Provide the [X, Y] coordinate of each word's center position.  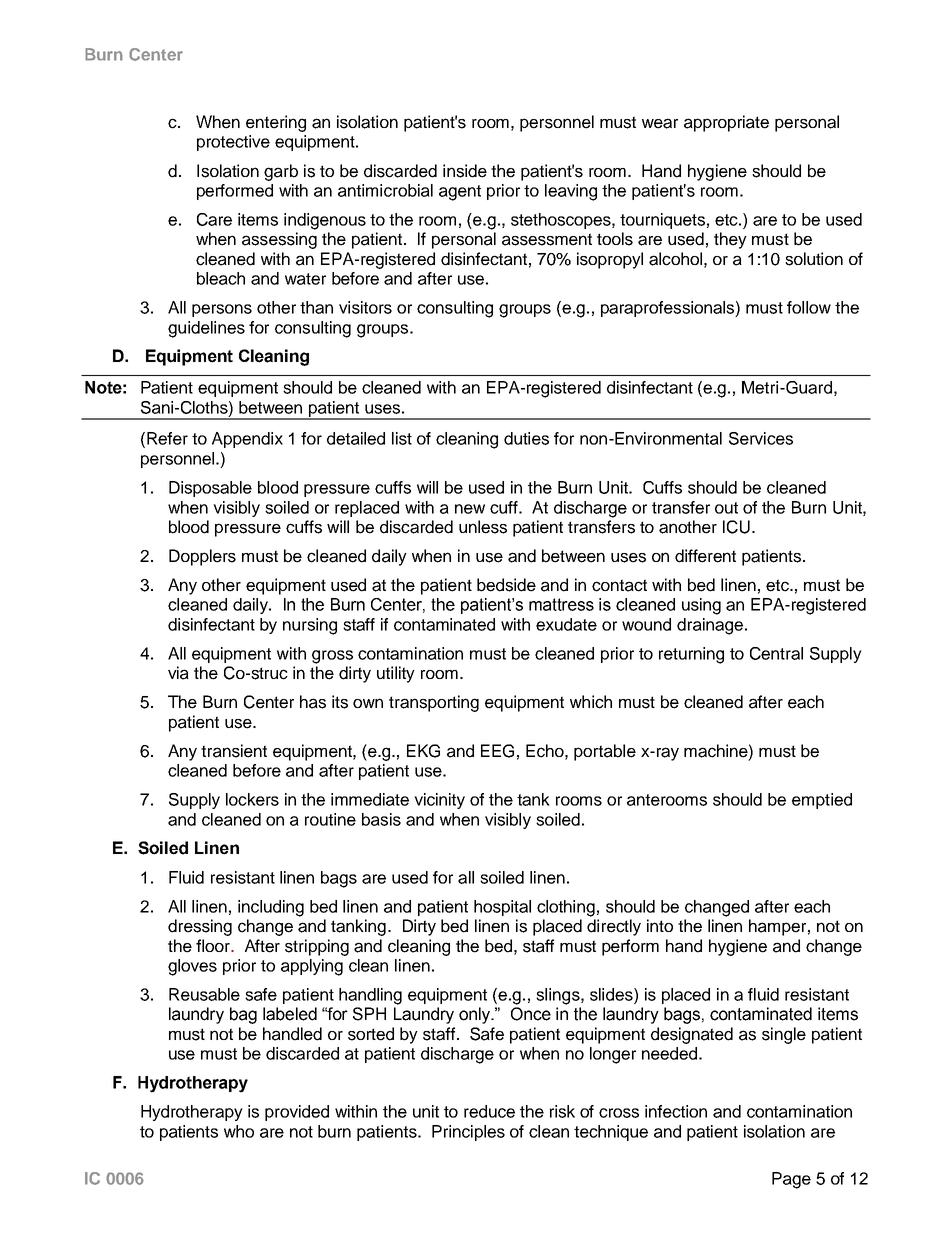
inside [465, 171]
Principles [468, 1133]
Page [791, 1180]
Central [776, 653]
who [239, 1131]
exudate [566, 624]
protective [233, 143]
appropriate [726, 123]
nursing [310, 626]
